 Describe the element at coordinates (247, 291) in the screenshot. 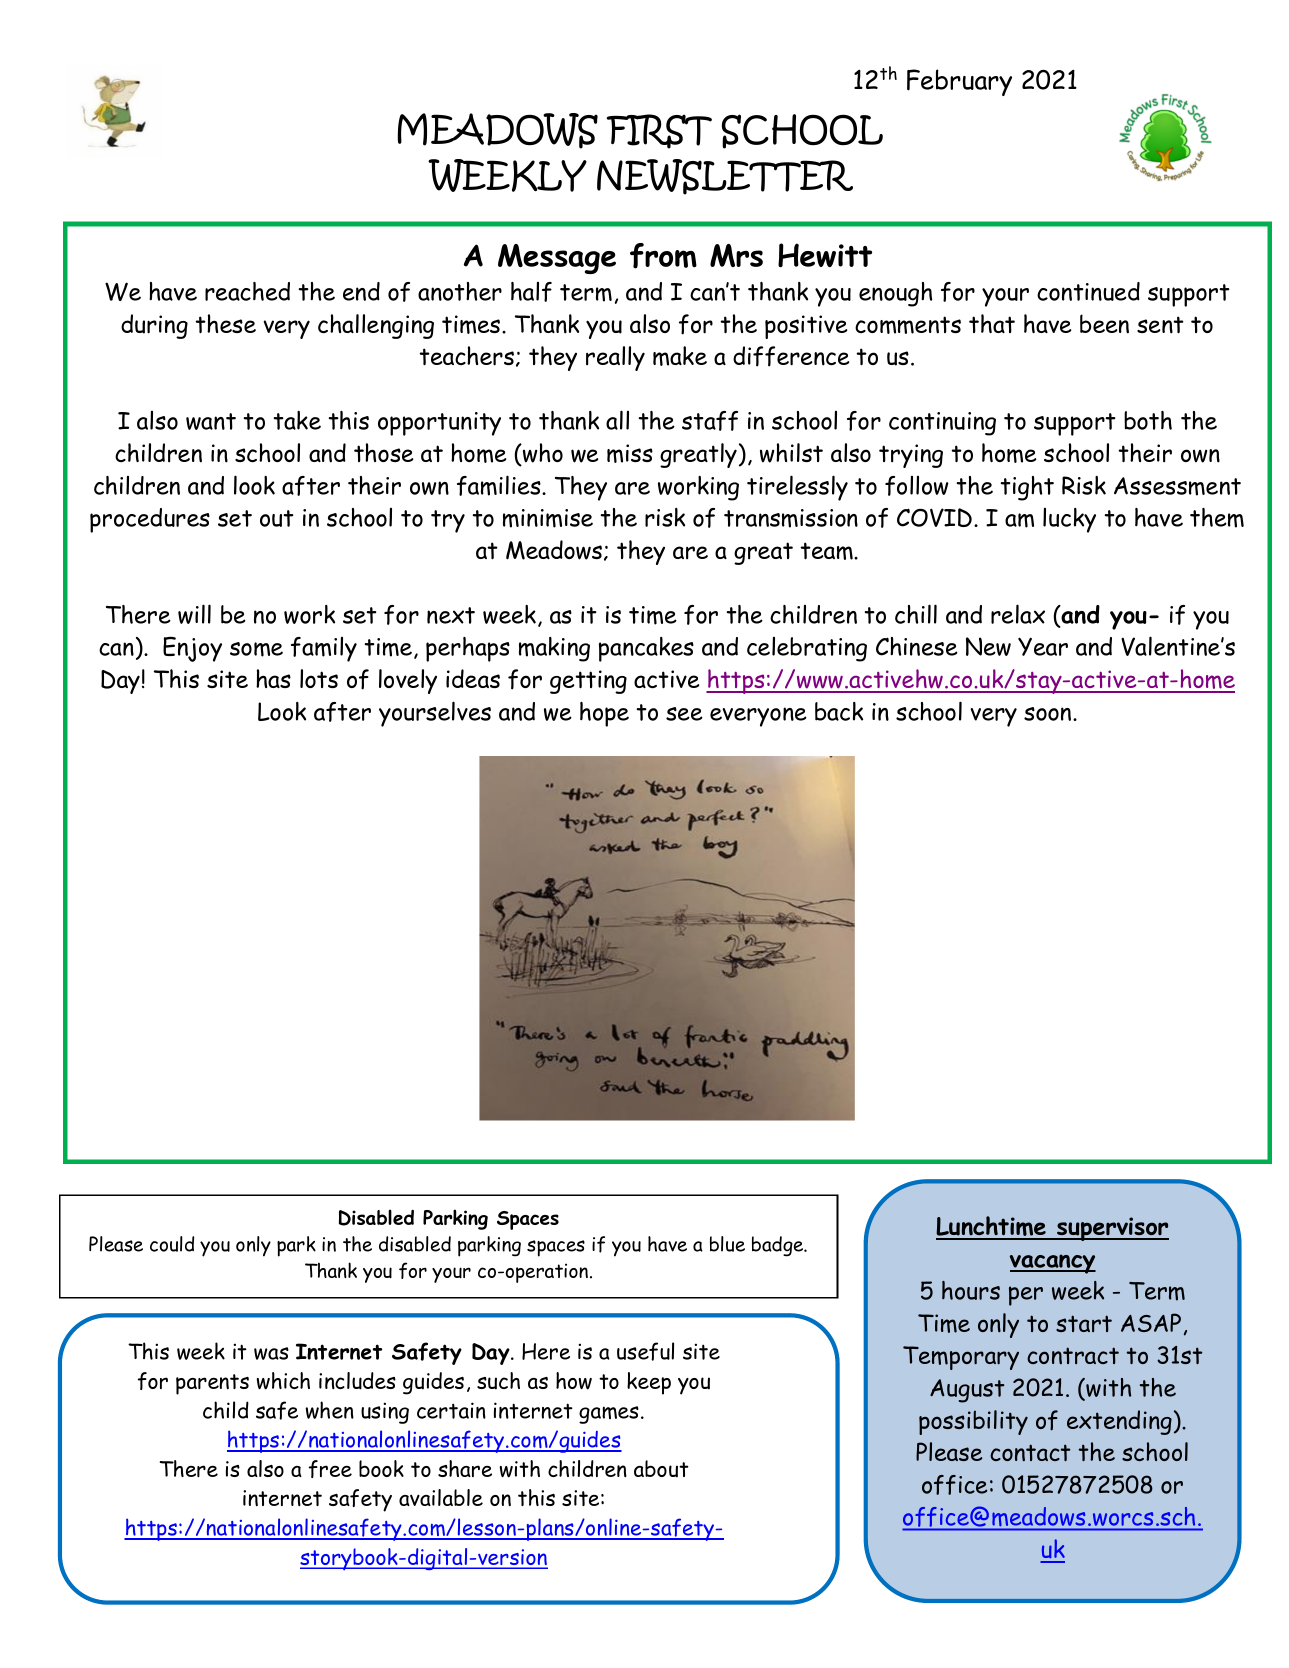

I see `reached` at that location.
